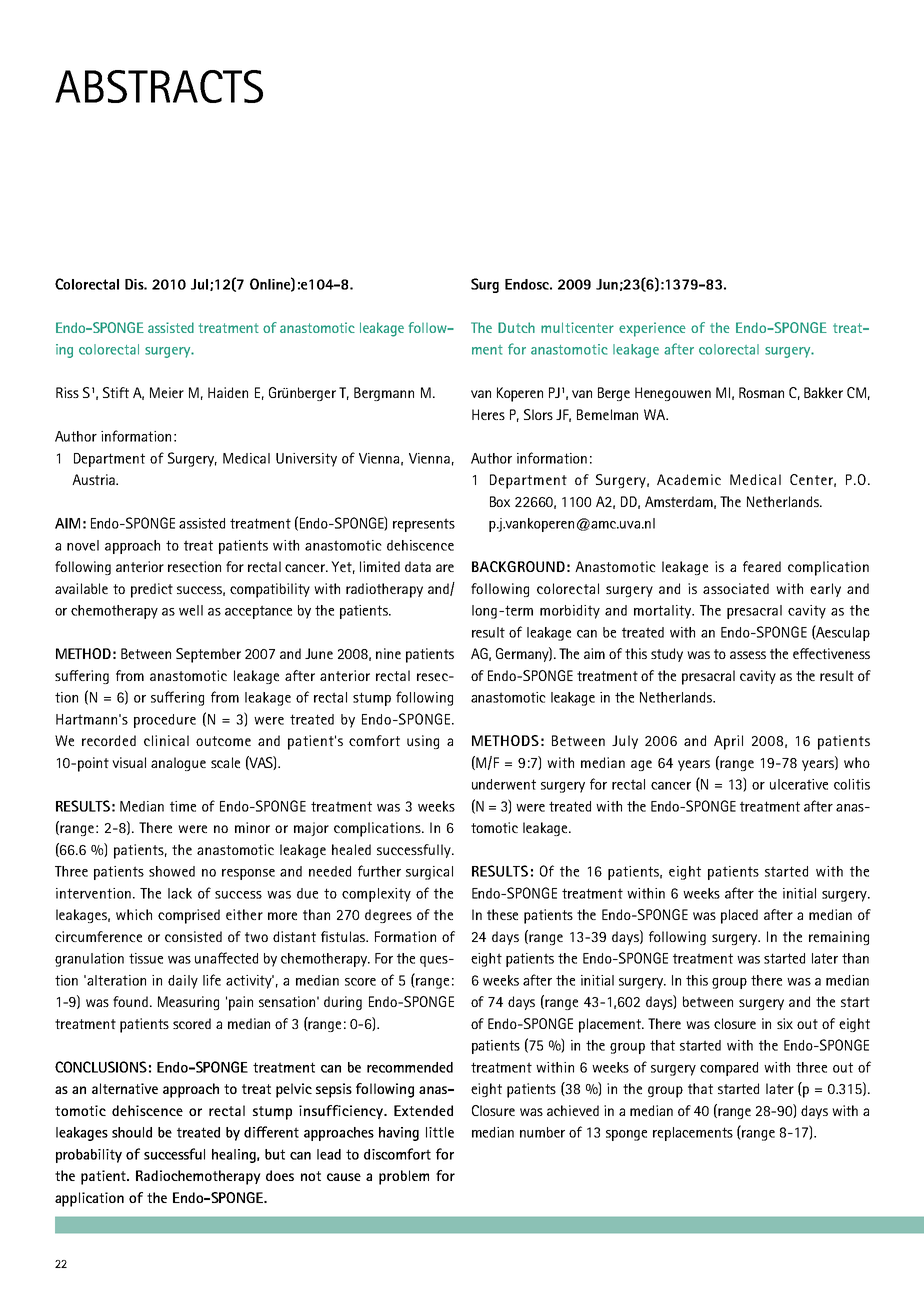 Image resolution: width=924 pixels, height=1308 pixels. Describe the element at coordinates (191, 610) in the page. I see `well` at that location.
